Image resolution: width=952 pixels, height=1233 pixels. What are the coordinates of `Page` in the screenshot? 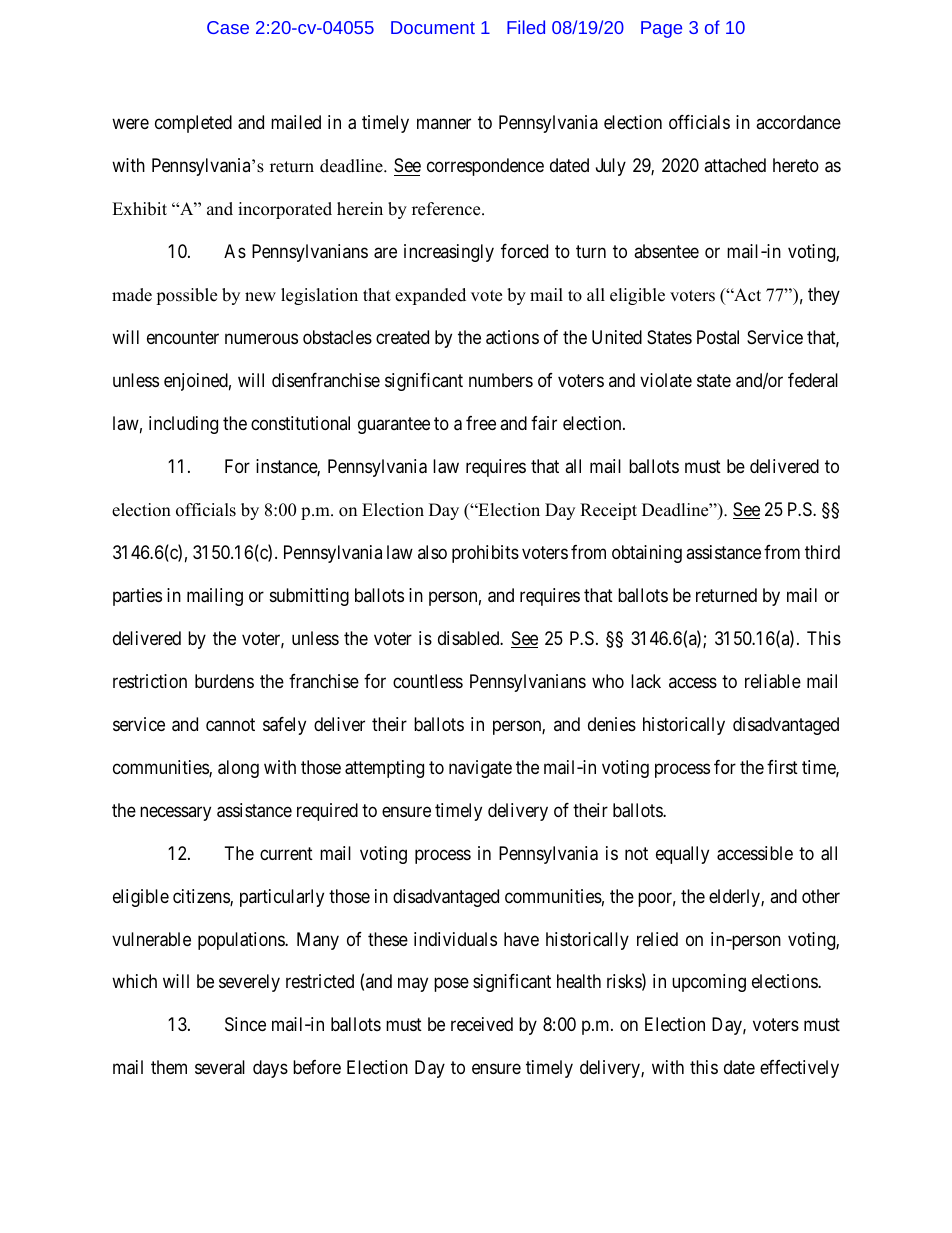 It's located at (661, 29).
